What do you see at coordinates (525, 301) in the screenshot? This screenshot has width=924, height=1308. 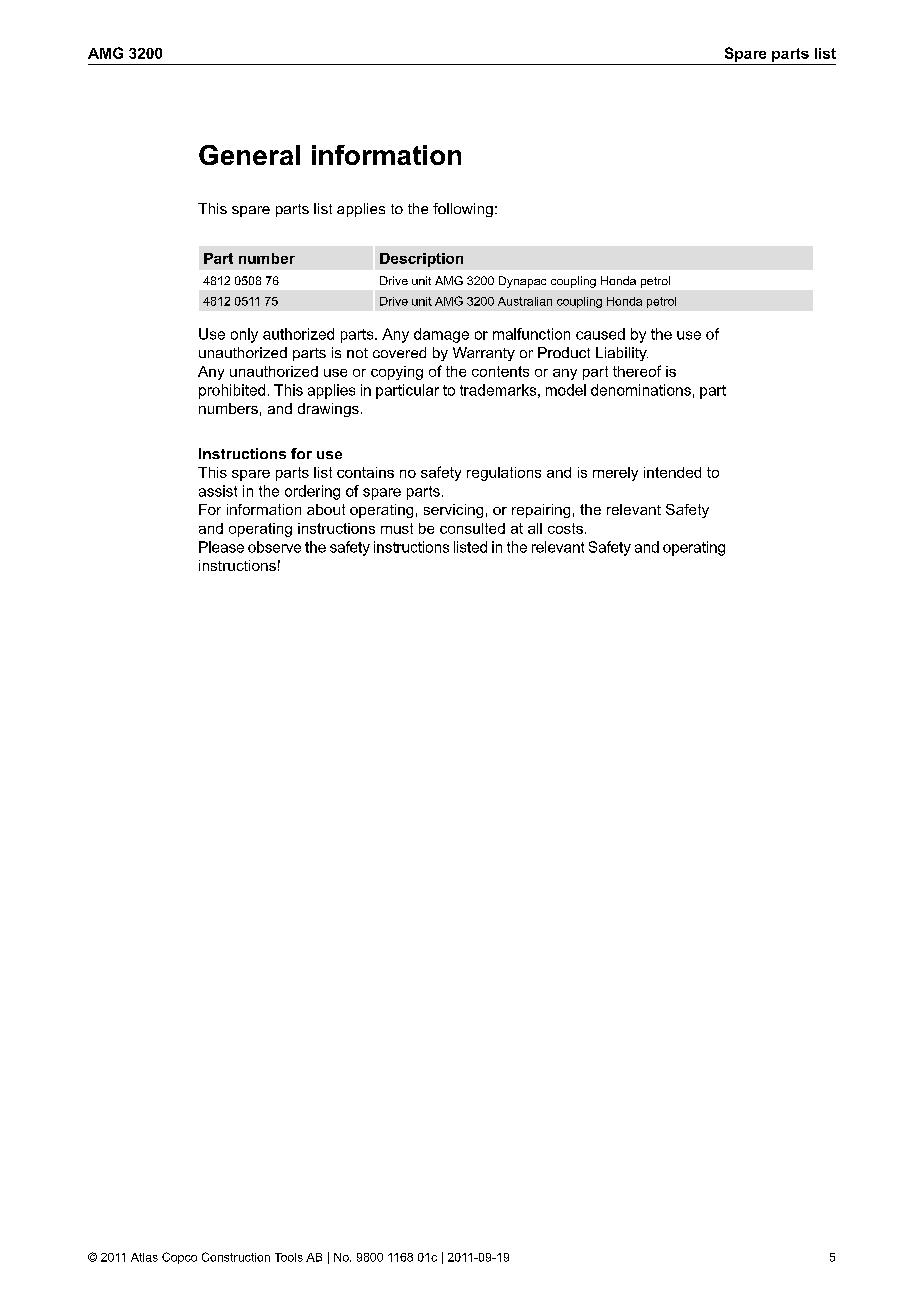 I see `Australian` at bounding box center [525, 301].
